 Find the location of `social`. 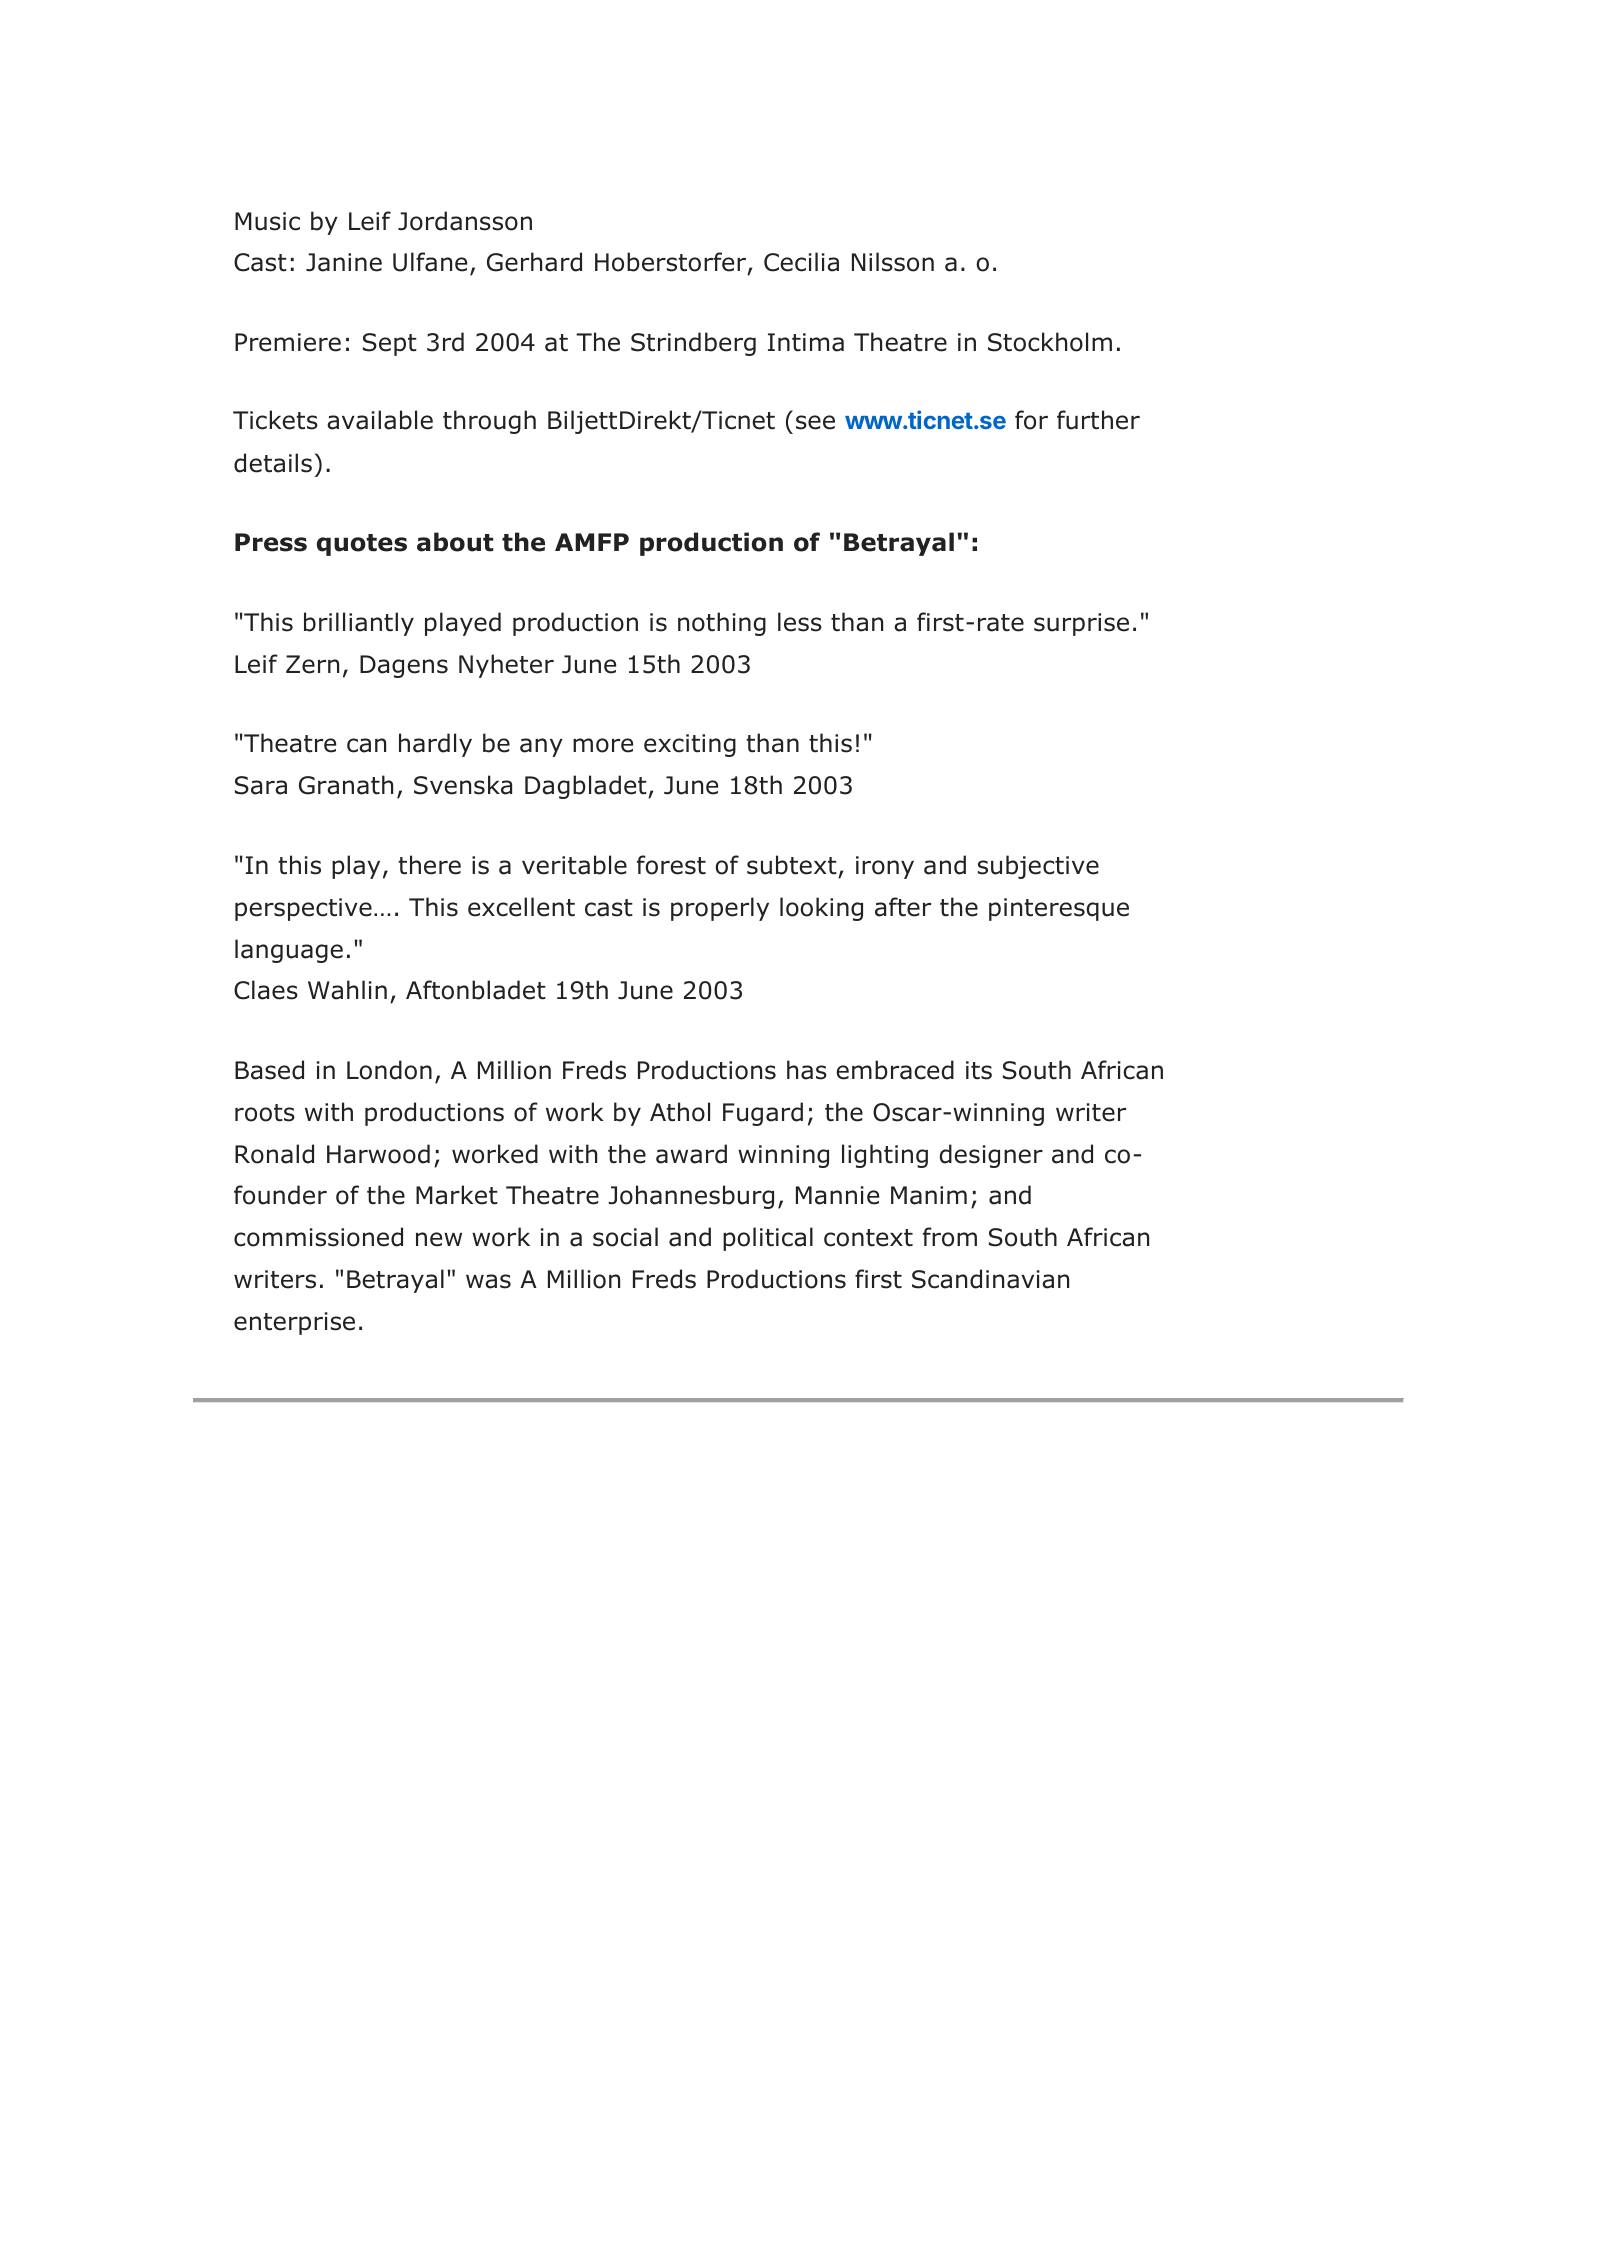

social is located at coordinates (625, 1237).
